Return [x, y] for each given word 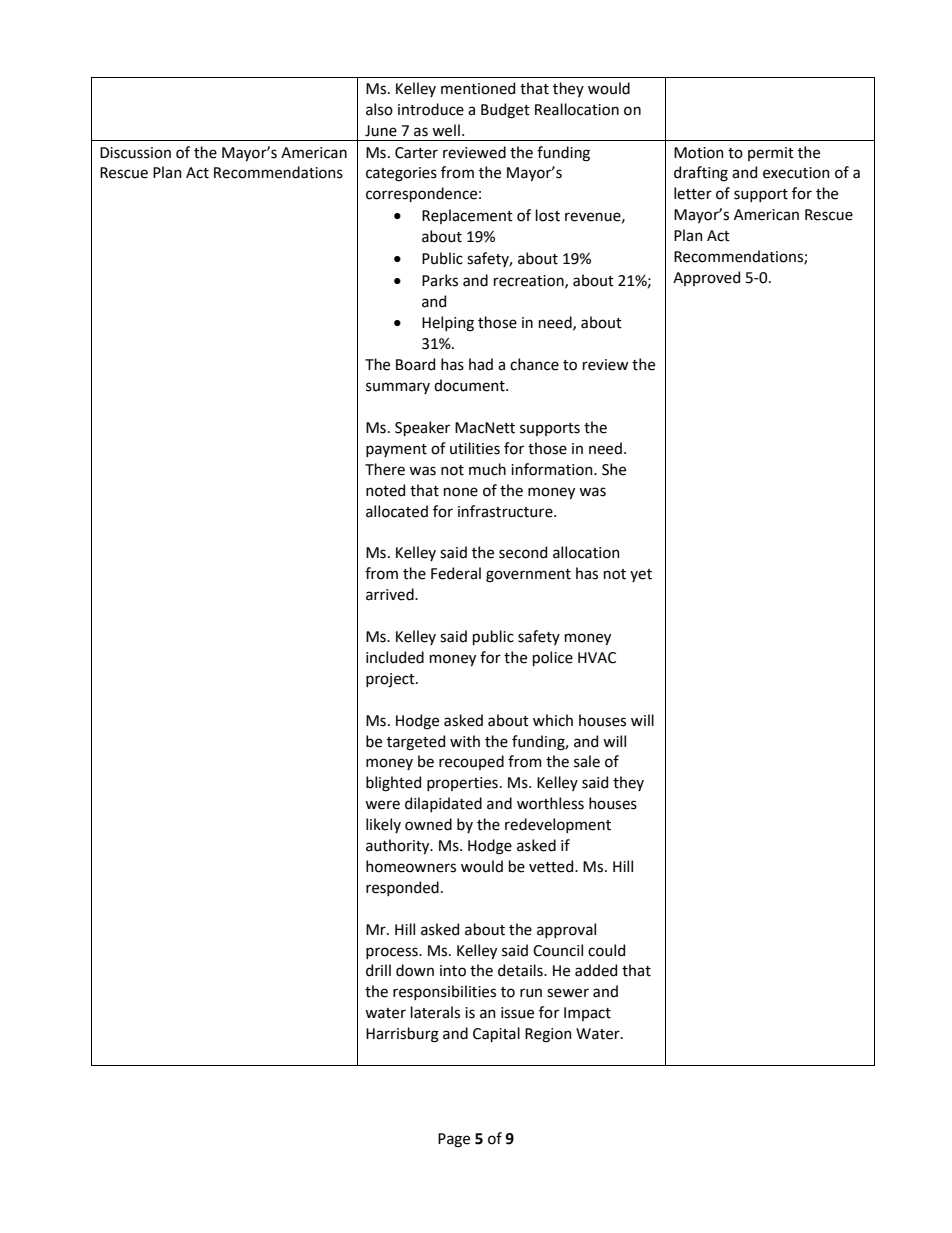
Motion [699, 153]
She [614, 469]
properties [462, 784]
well [446, 130]
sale [587, 761]
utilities [475, 448]
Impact [587, 1014]
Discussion [135, 153]
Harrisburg [402, 1035]
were [382, 805]
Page [454, 1140]
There [385, 469]
